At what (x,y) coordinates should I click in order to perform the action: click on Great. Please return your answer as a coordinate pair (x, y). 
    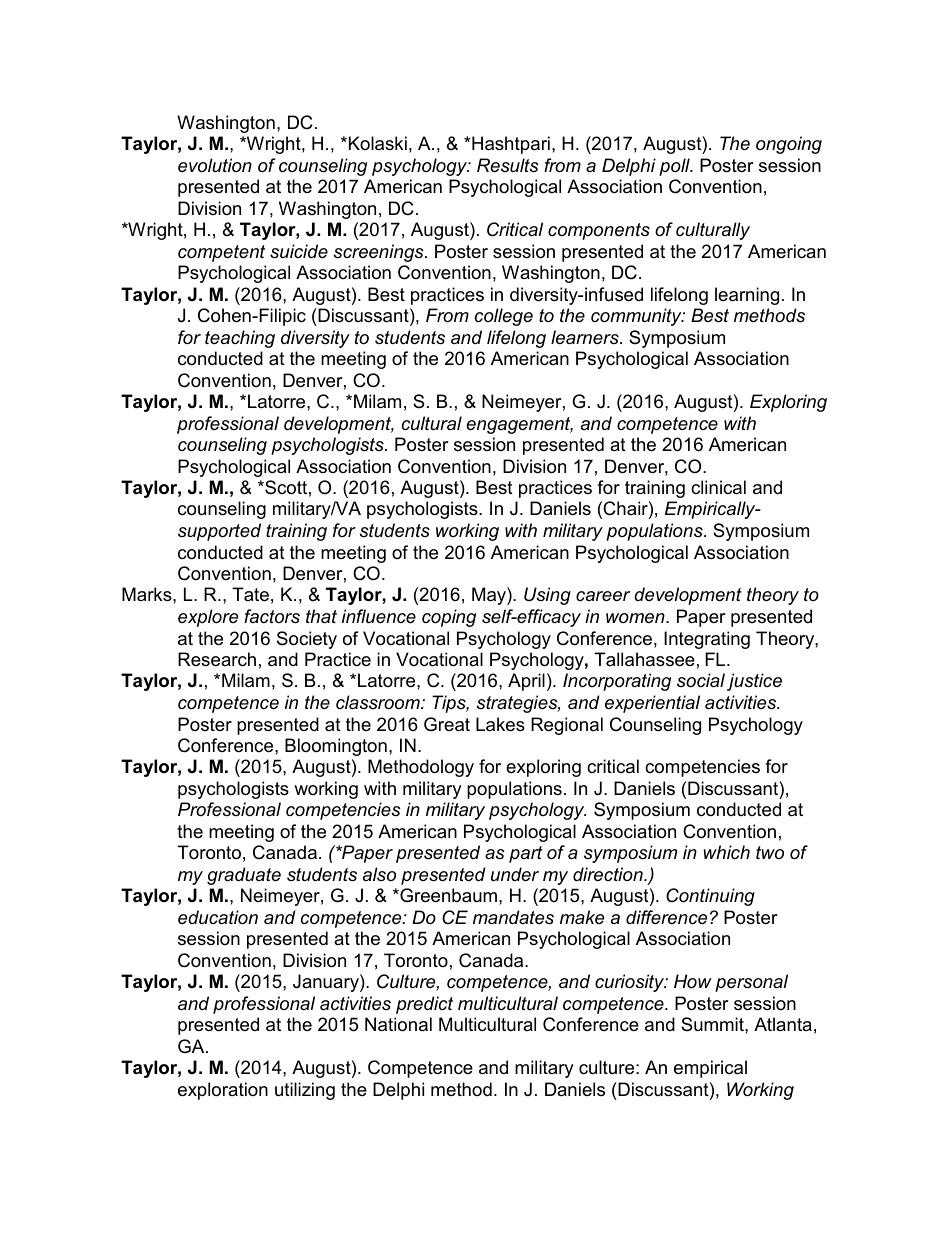
    Looking at the image, I should click on (447, 724).
